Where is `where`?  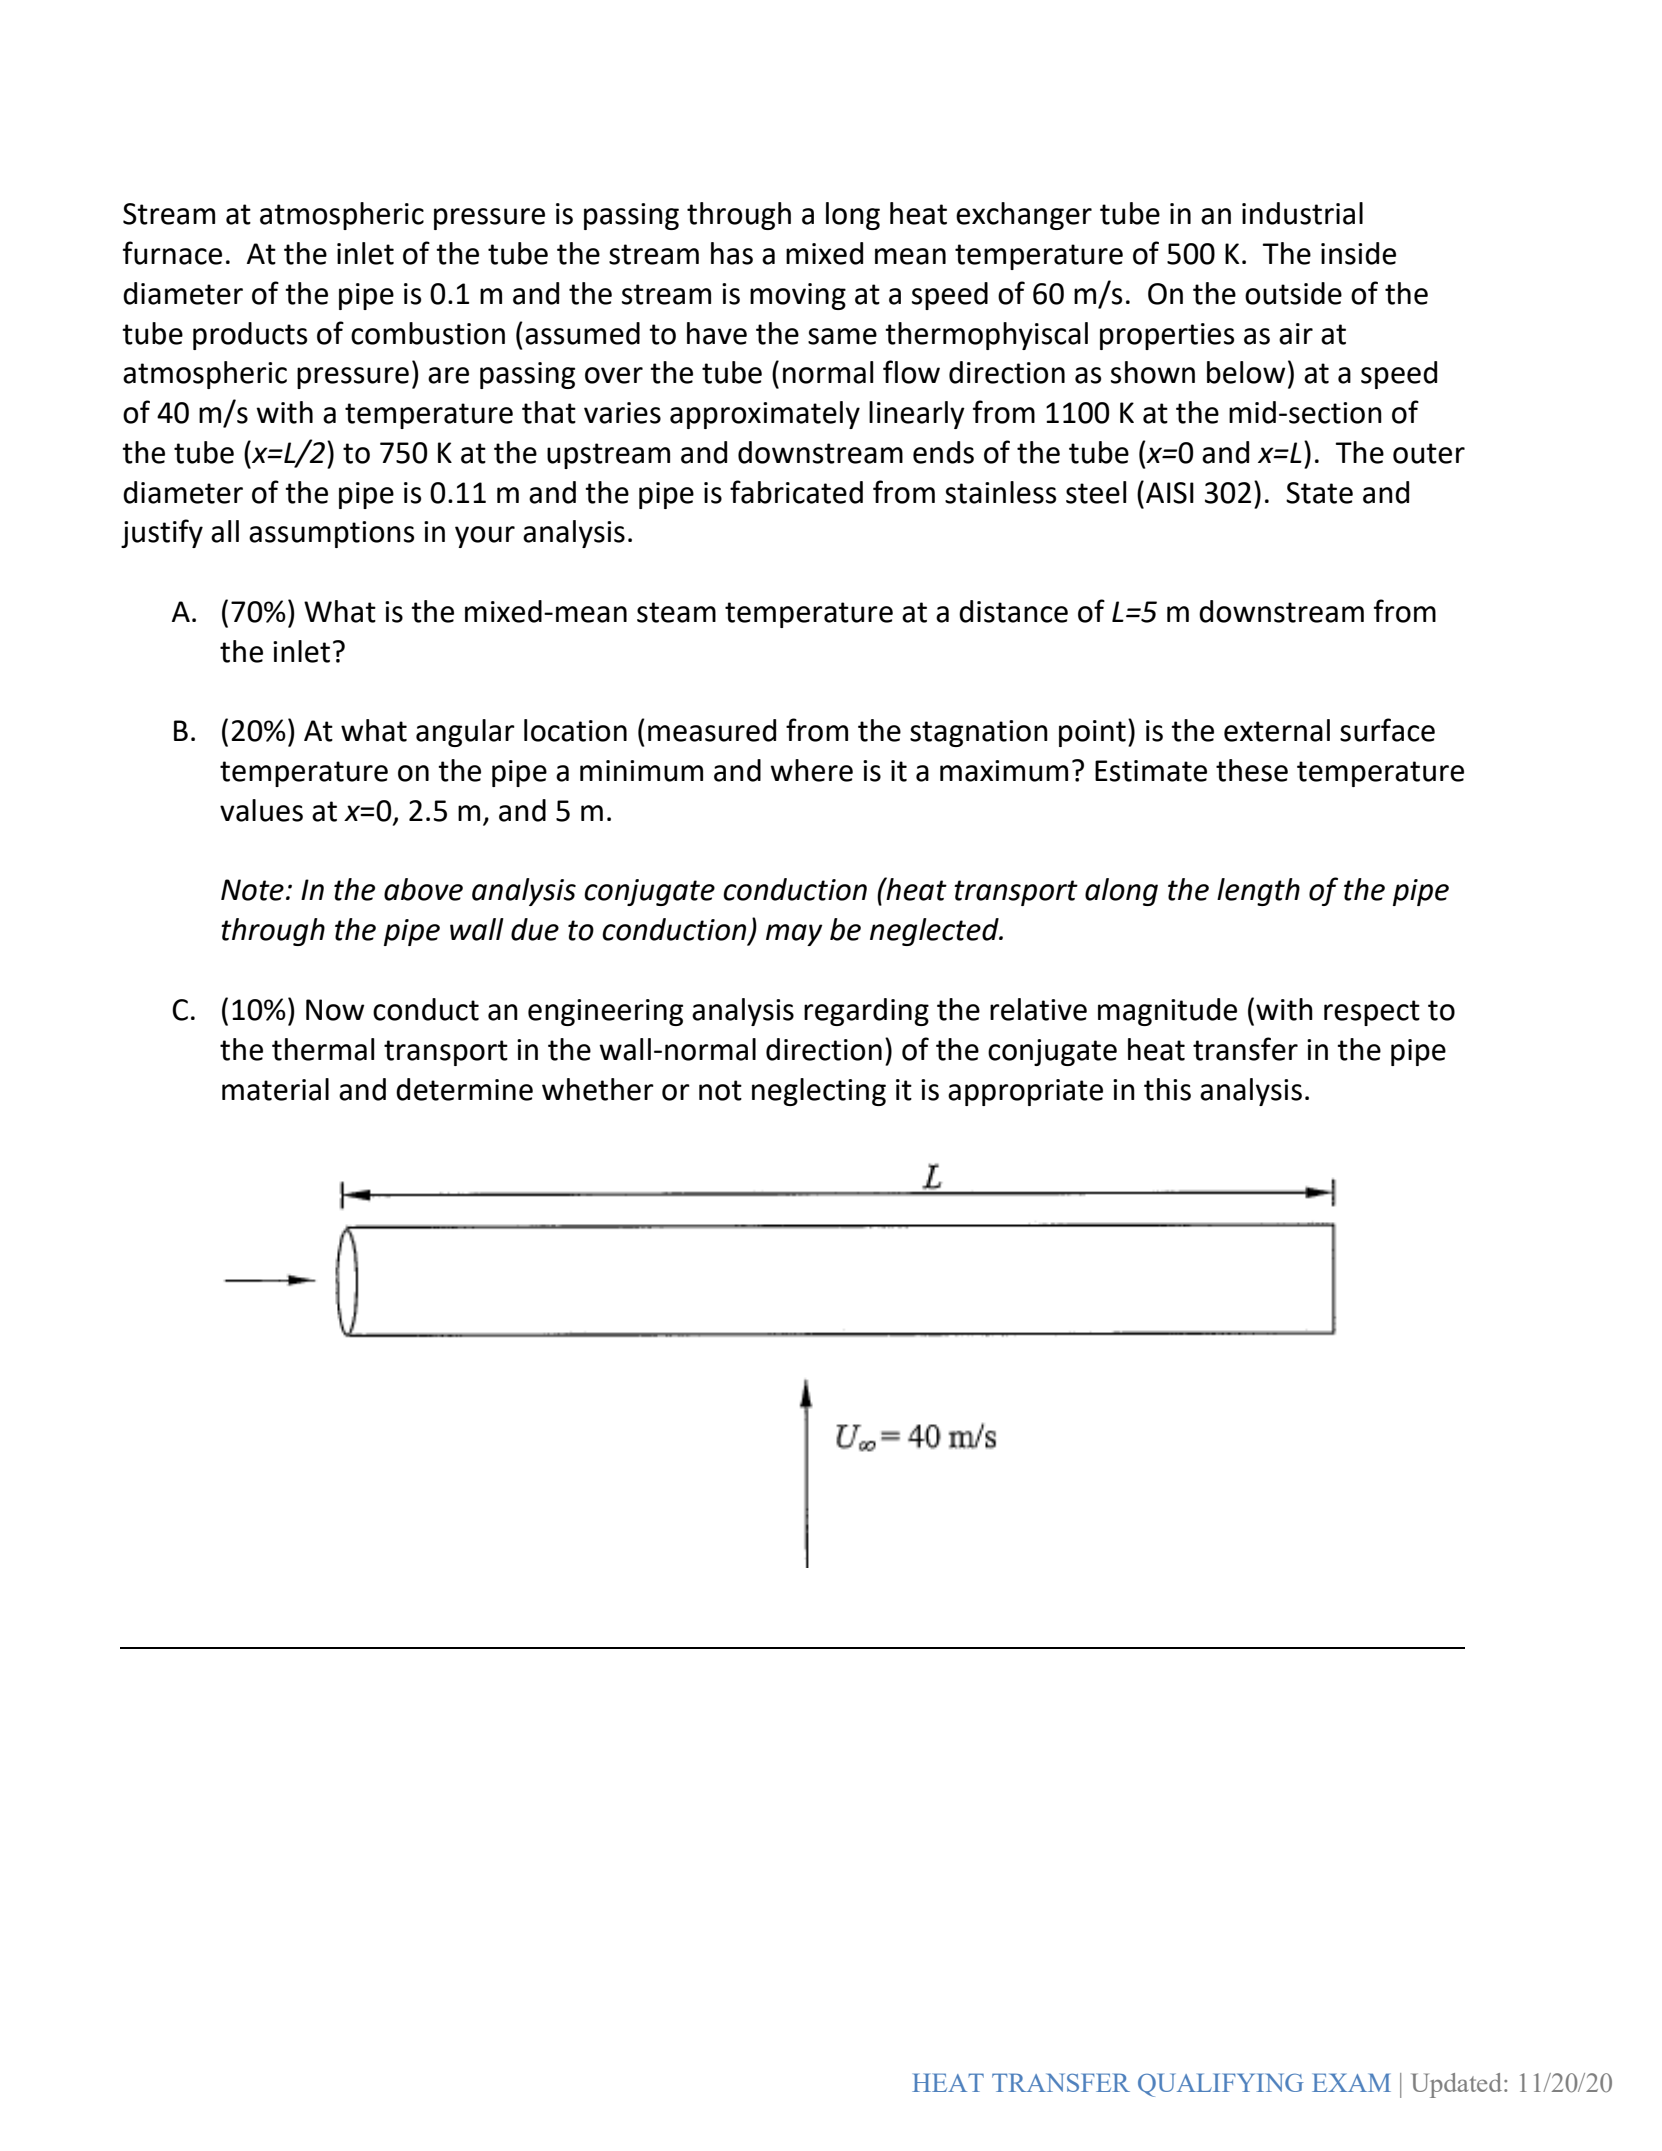 where is located at coordinates (811, 770).
